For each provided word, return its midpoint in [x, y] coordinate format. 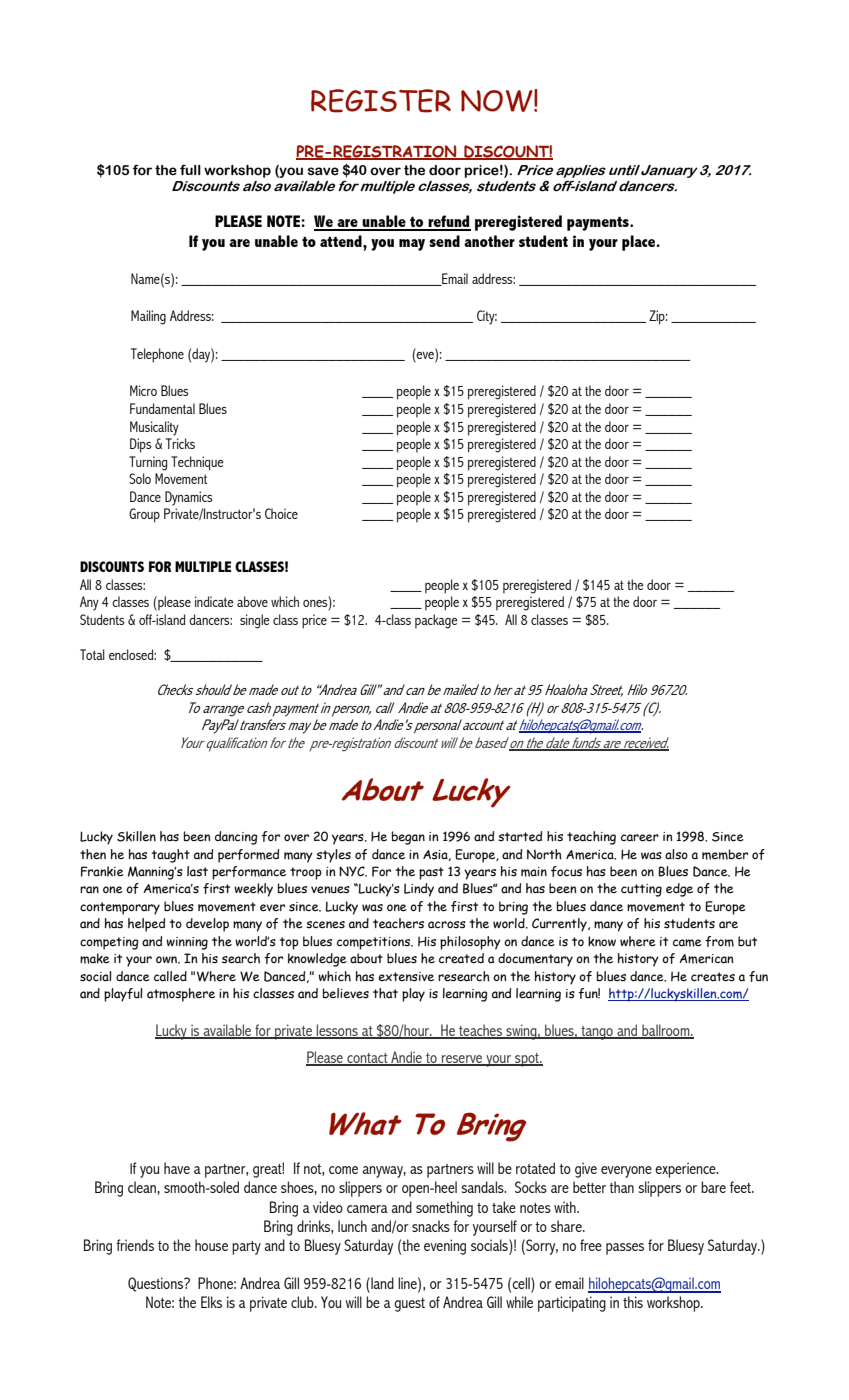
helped [146, 925]
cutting [641, 890]
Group [144, 515]
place [640, 243]
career [640, 838]
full [190, 170]
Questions [156, 1284]
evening [445, 1247]
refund [448, 222]
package [436, 621]
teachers [398, 923]
